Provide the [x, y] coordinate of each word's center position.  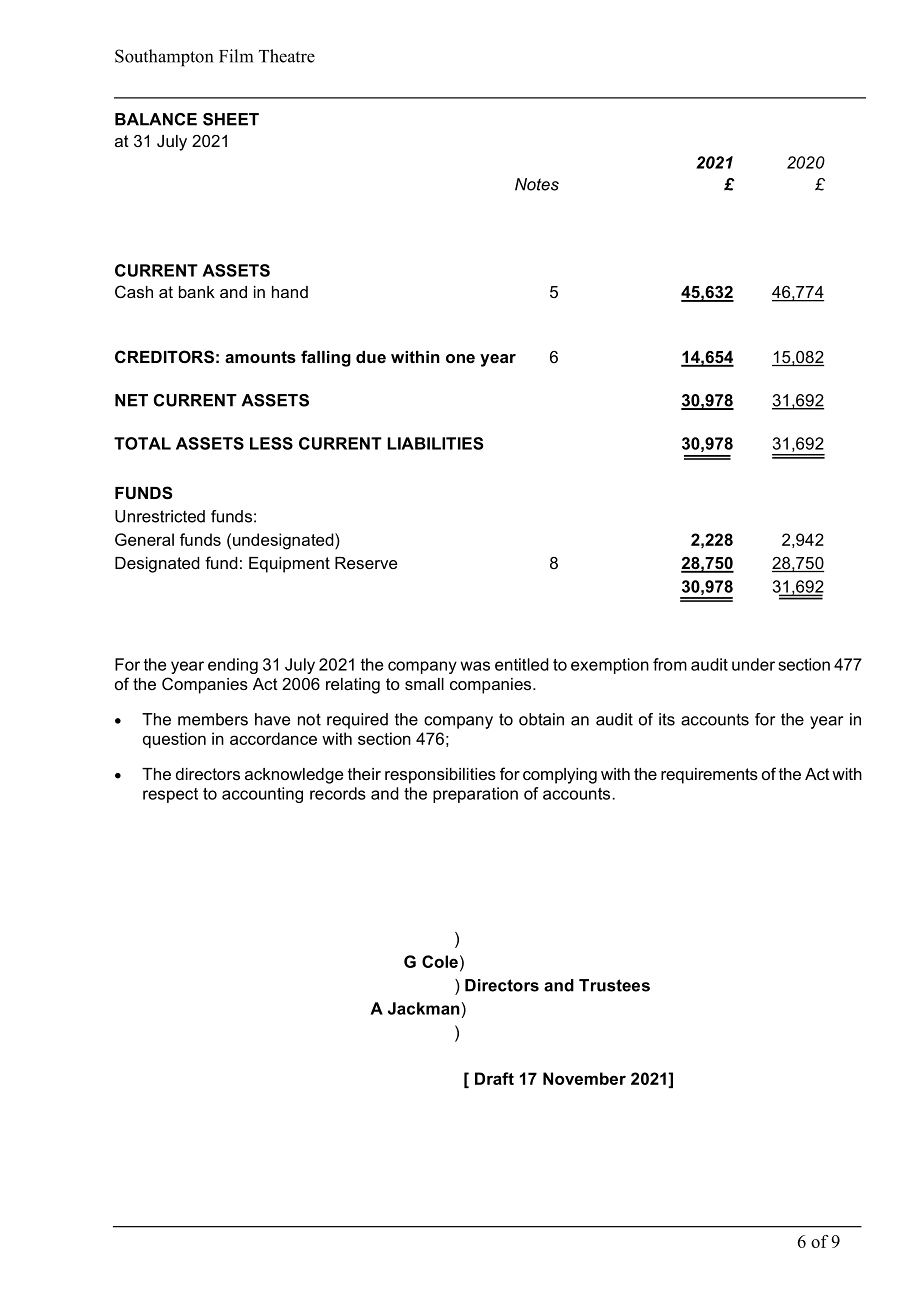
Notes [537, 184]
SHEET [231, 119]
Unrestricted [160, 516]
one [460, 358]
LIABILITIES [435, 443]
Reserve [366, 563]
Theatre [287, 56]
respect [170, 795]
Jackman [425, 1008]
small [424, 684]
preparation [475, 795]
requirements [709, 776]
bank [197, 292]
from [670, 664]
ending [233, 666]
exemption [610, 666]
